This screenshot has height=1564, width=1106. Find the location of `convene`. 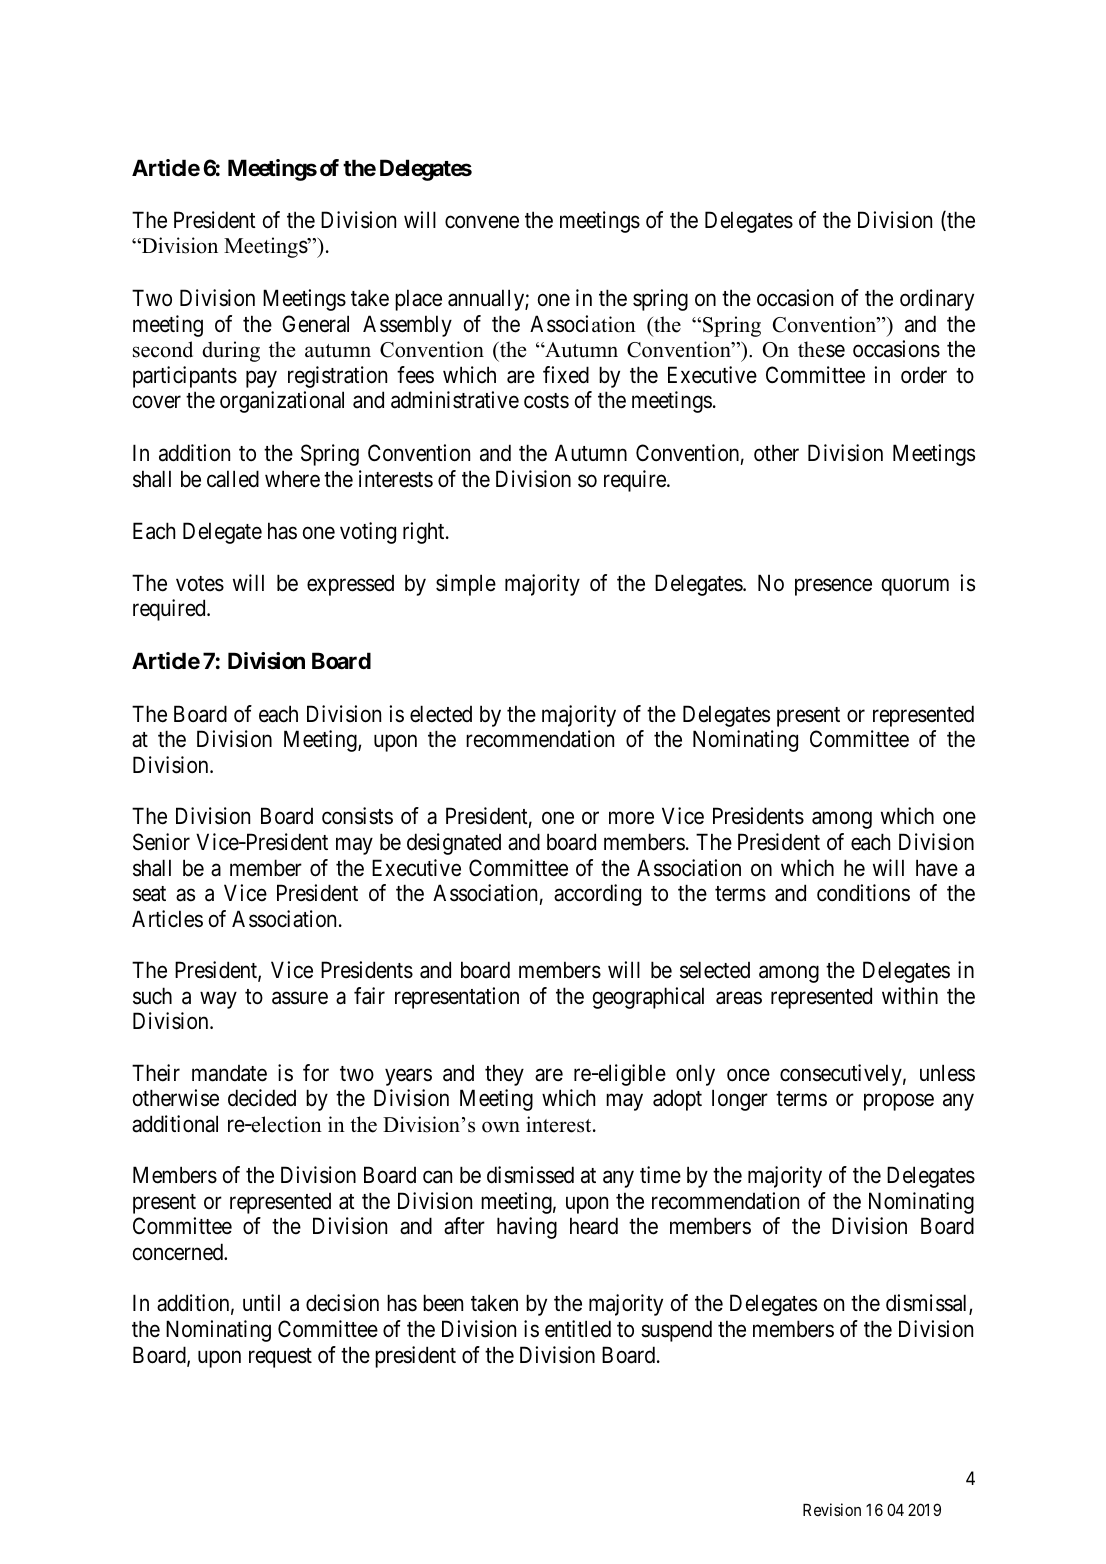

convene is located at coordinates (482, 222).
